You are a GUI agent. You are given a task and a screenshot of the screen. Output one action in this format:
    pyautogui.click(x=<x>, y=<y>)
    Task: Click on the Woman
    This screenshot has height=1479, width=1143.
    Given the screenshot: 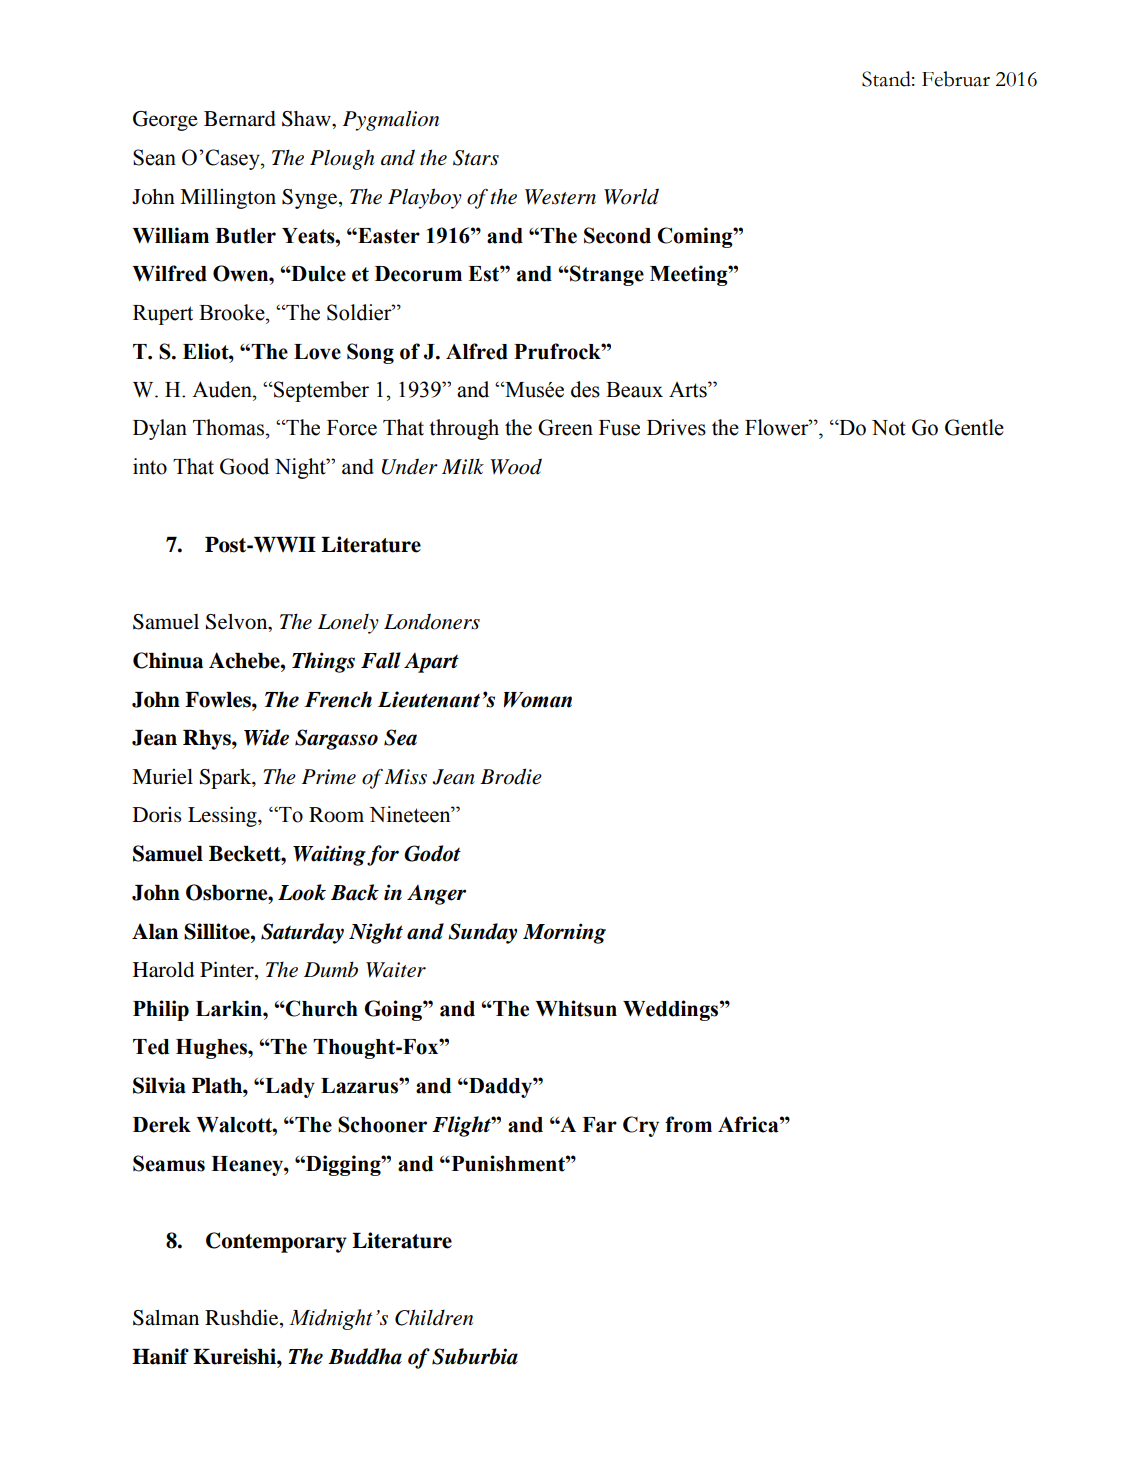 What is the action you would take?
    pyautogui.click(x=538, y=700)
